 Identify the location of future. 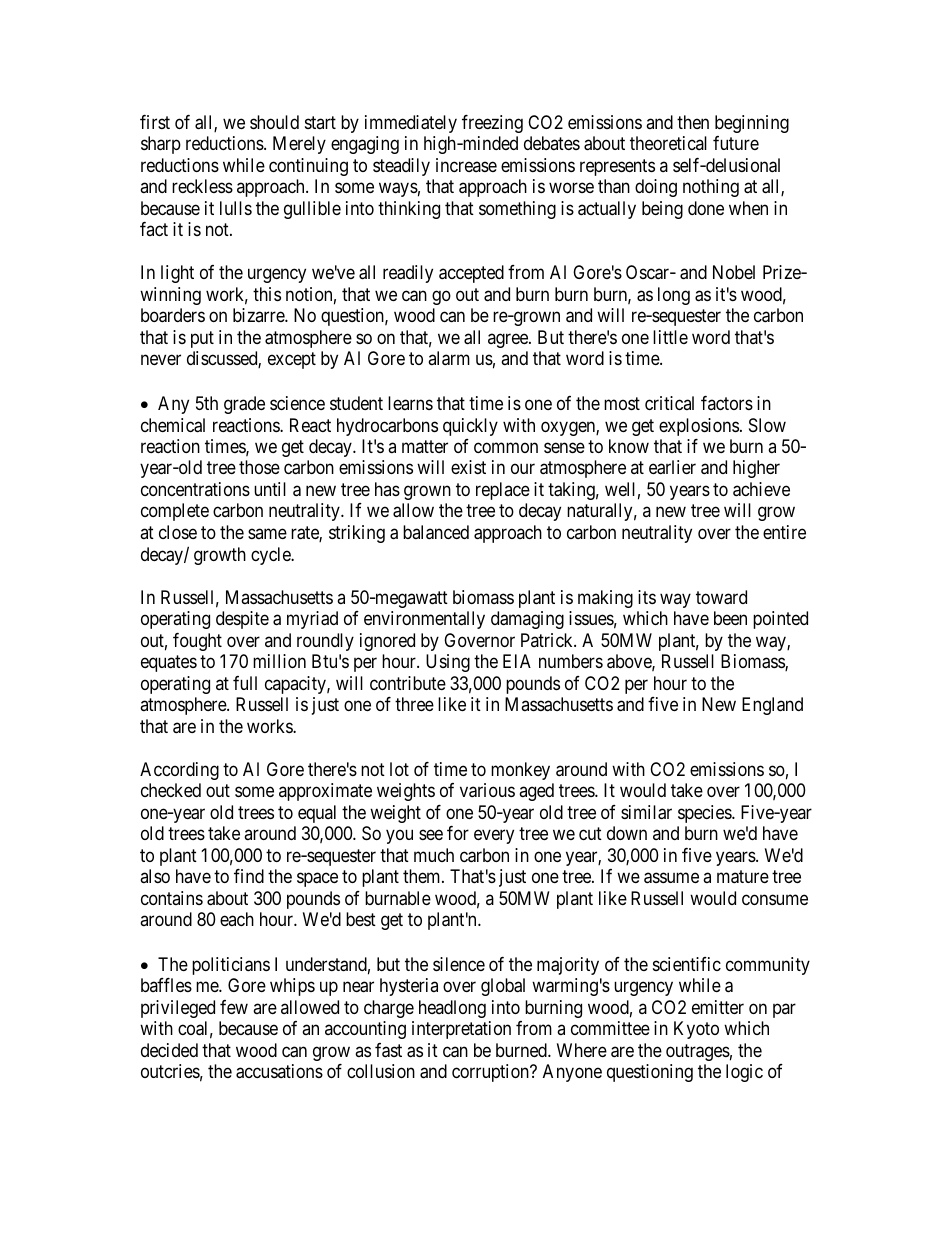
(736, 143).
